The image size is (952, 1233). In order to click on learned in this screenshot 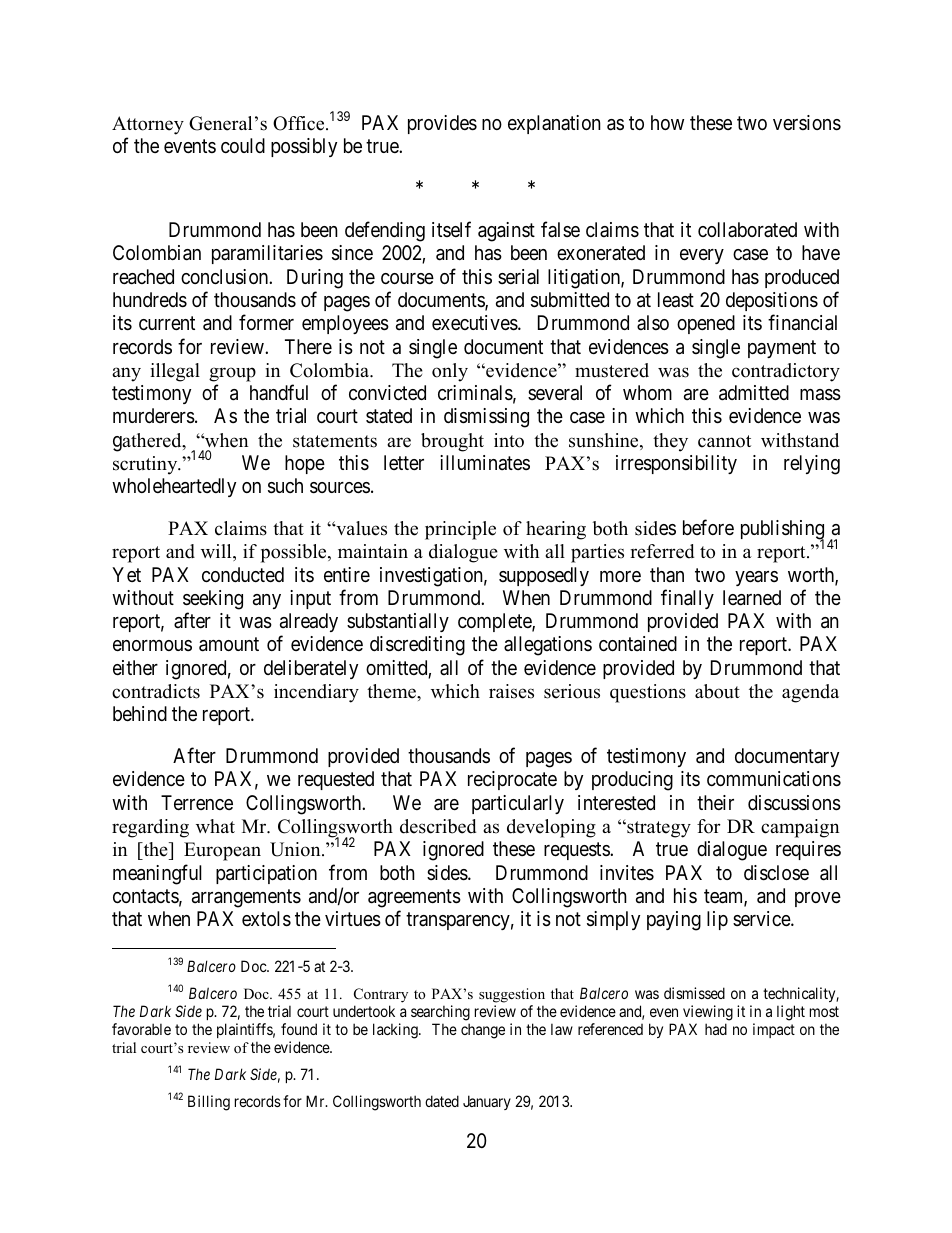, I will do `click(752, 598)`.
